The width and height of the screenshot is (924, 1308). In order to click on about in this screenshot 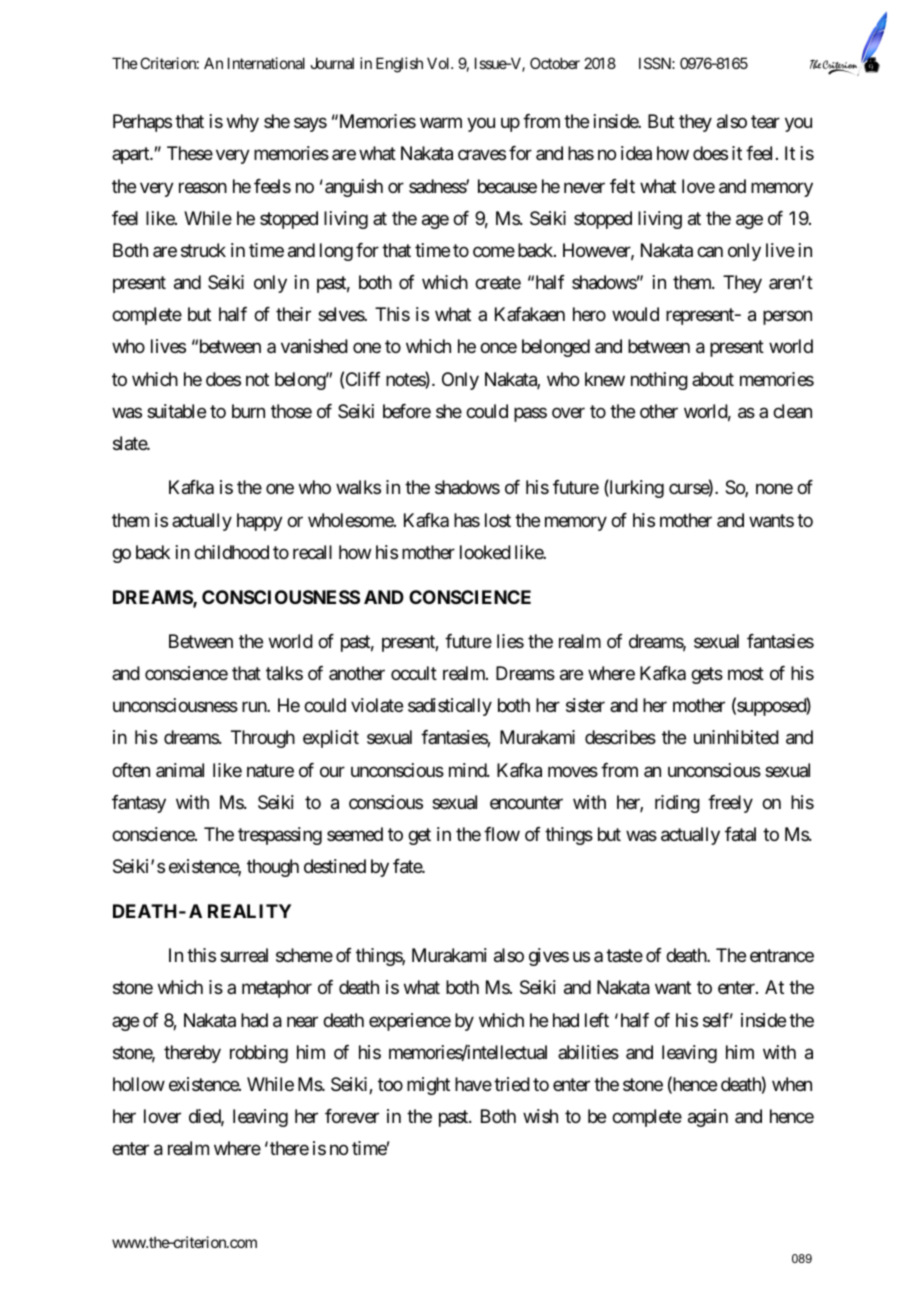, I will do `click(713, 379)`.
